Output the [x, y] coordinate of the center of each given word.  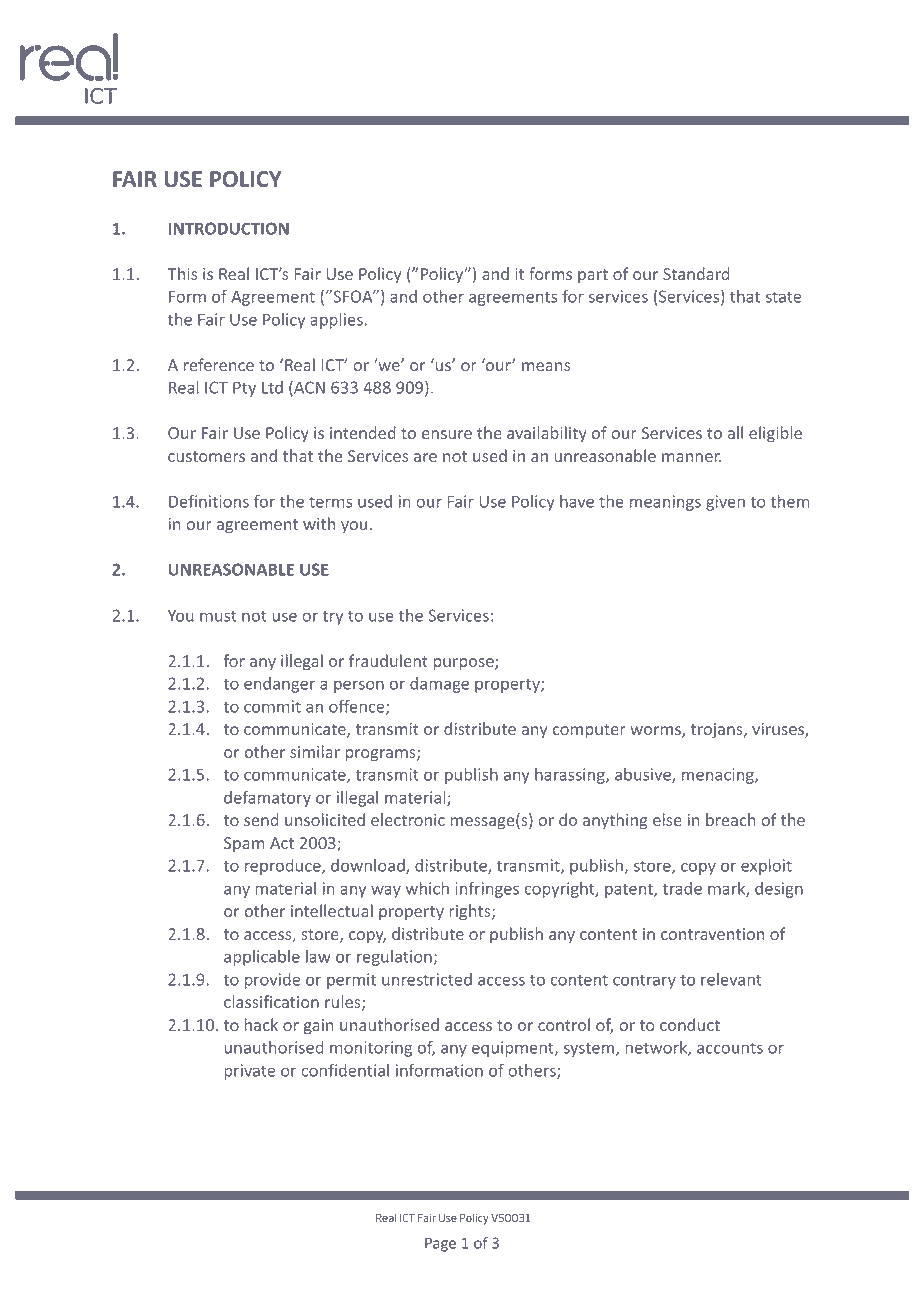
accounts [730, 1048]
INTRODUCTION [229, 228]
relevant [731, 979]
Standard [696, 273]
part [593, 276]
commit [272, 706]
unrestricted [427, 979]
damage [439, 685]
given [725, 503]
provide [272, 981]
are [425, 457]
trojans [718, 731]
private [249, 1072]
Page [440, 1244]
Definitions [209, 501]
